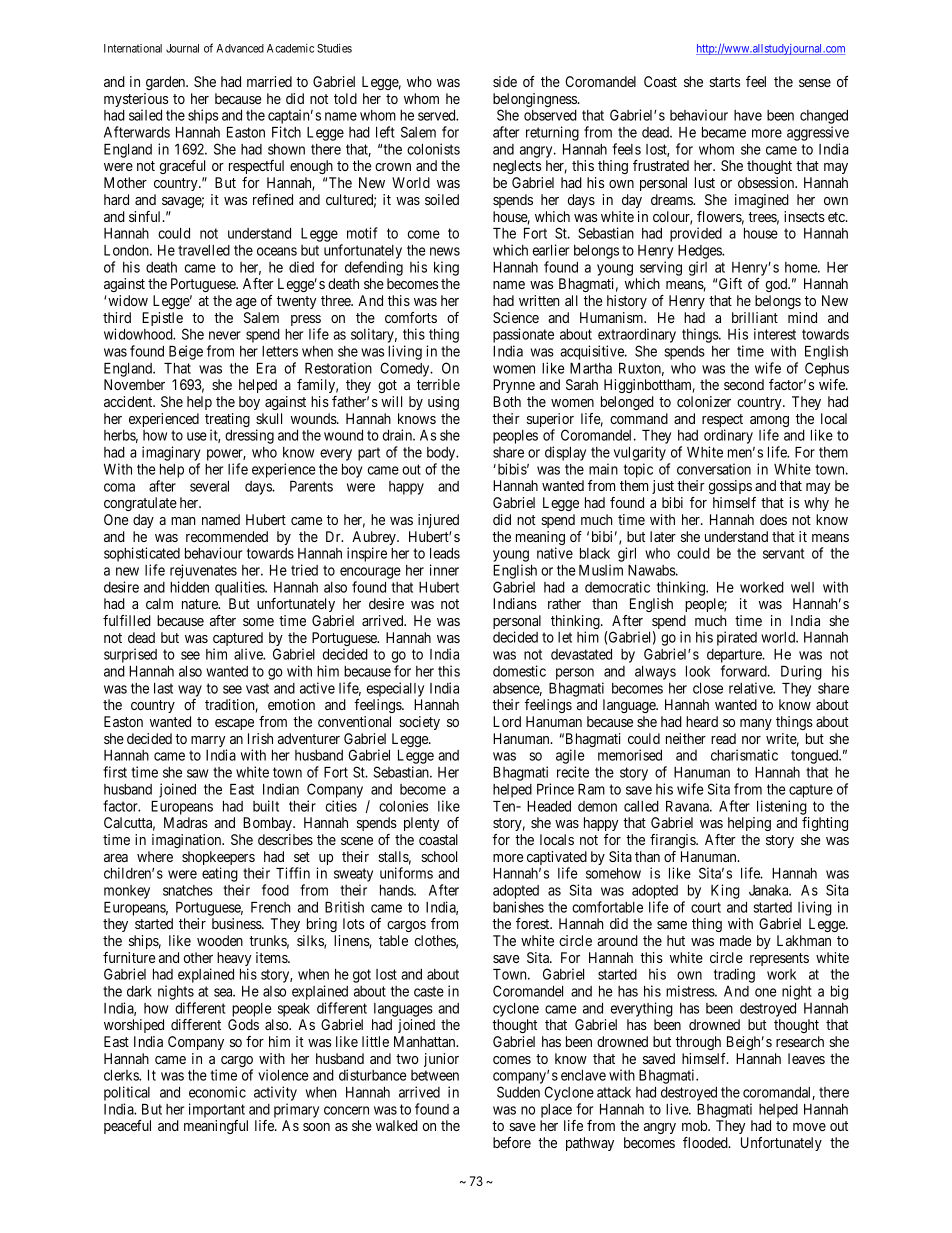 This screenshot has height=1233, width=952. Describe the element at coordinates (518, 1092) in the screenshot. I see `Sudden` at that location.
